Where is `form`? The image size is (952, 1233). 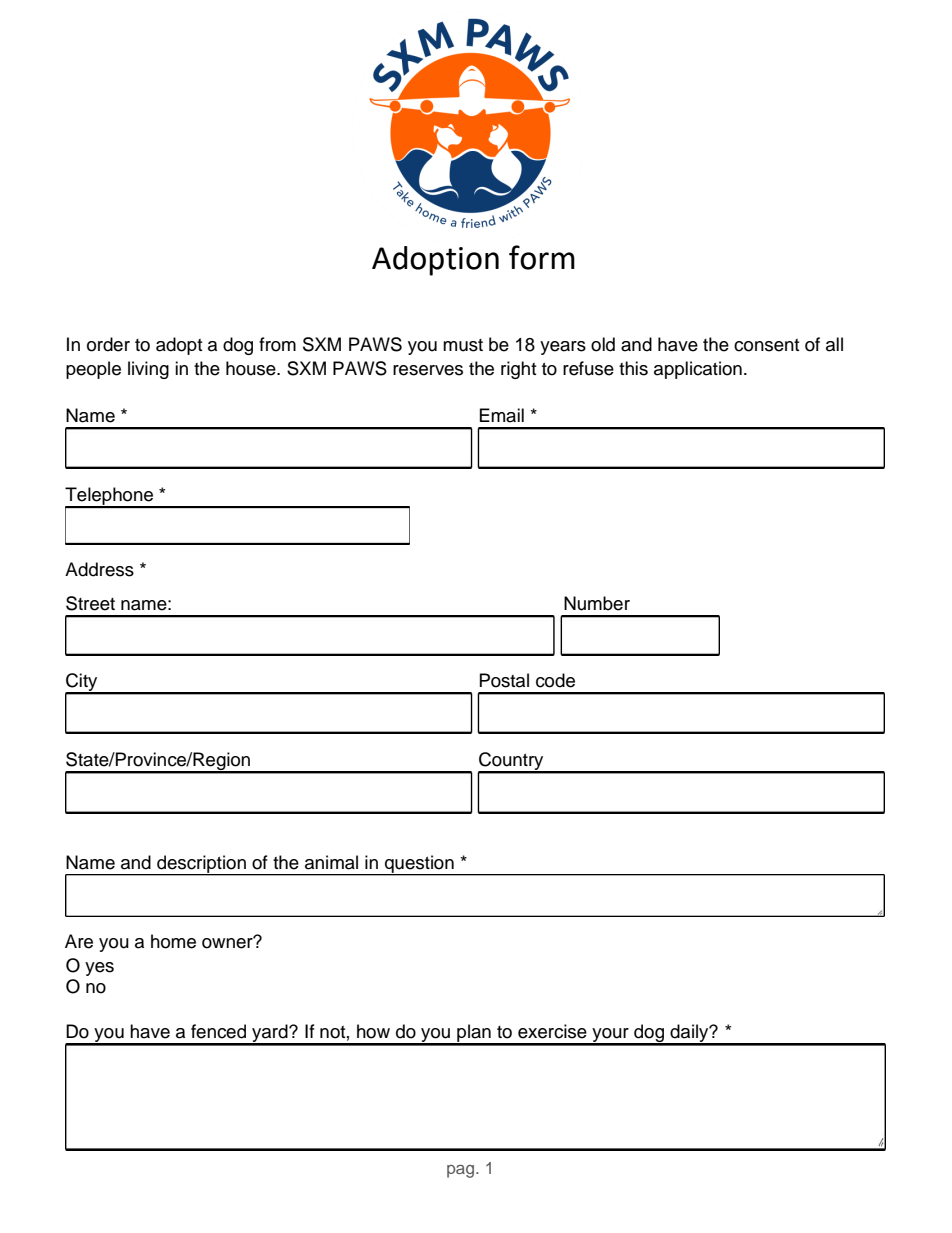 form is located at coordinates (542, 257).
